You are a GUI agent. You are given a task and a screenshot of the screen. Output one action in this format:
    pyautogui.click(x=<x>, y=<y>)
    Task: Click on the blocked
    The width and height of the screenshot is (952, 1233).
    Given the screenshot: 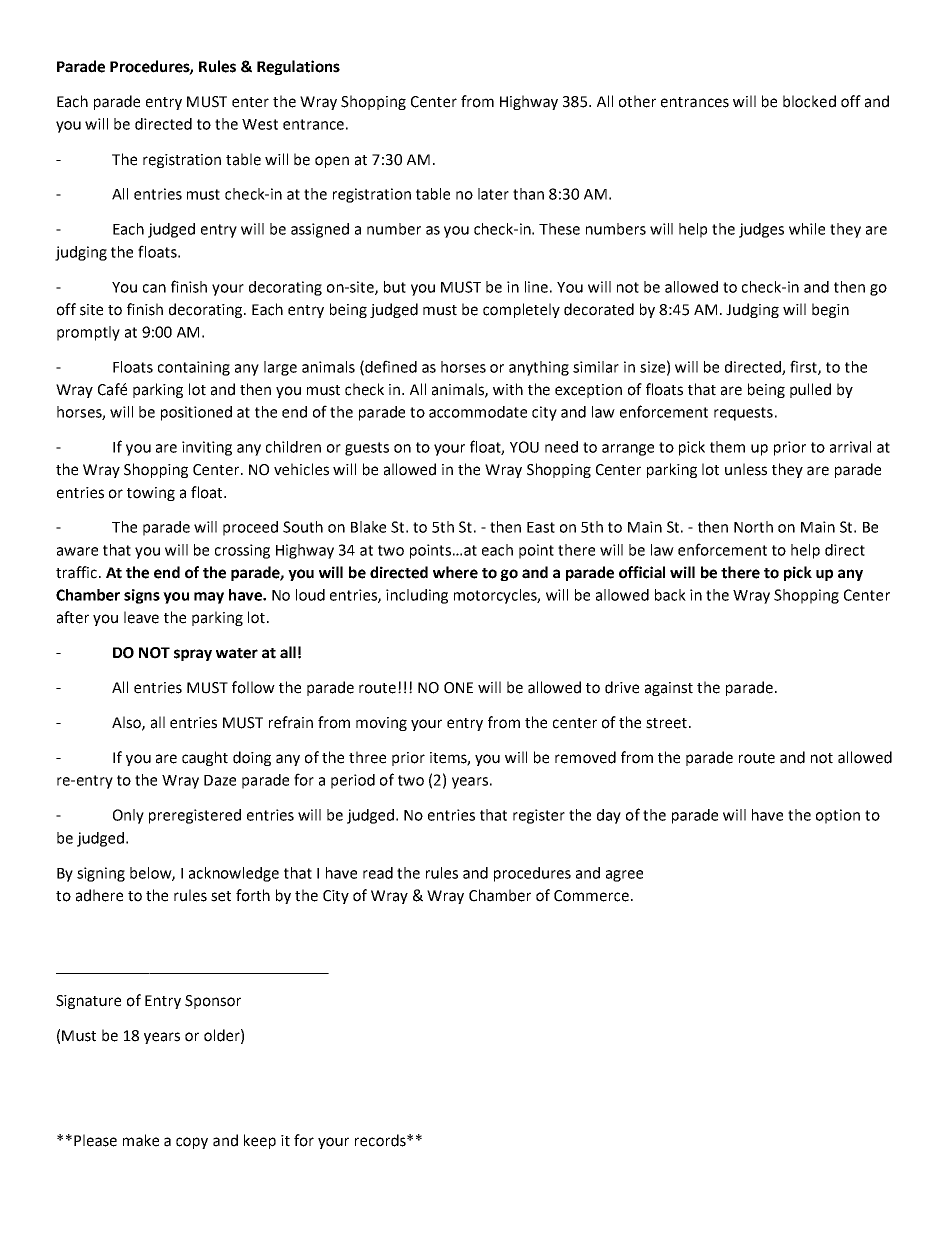 What is the action you would take?
    pyautogui.click(x=809, y=101)
